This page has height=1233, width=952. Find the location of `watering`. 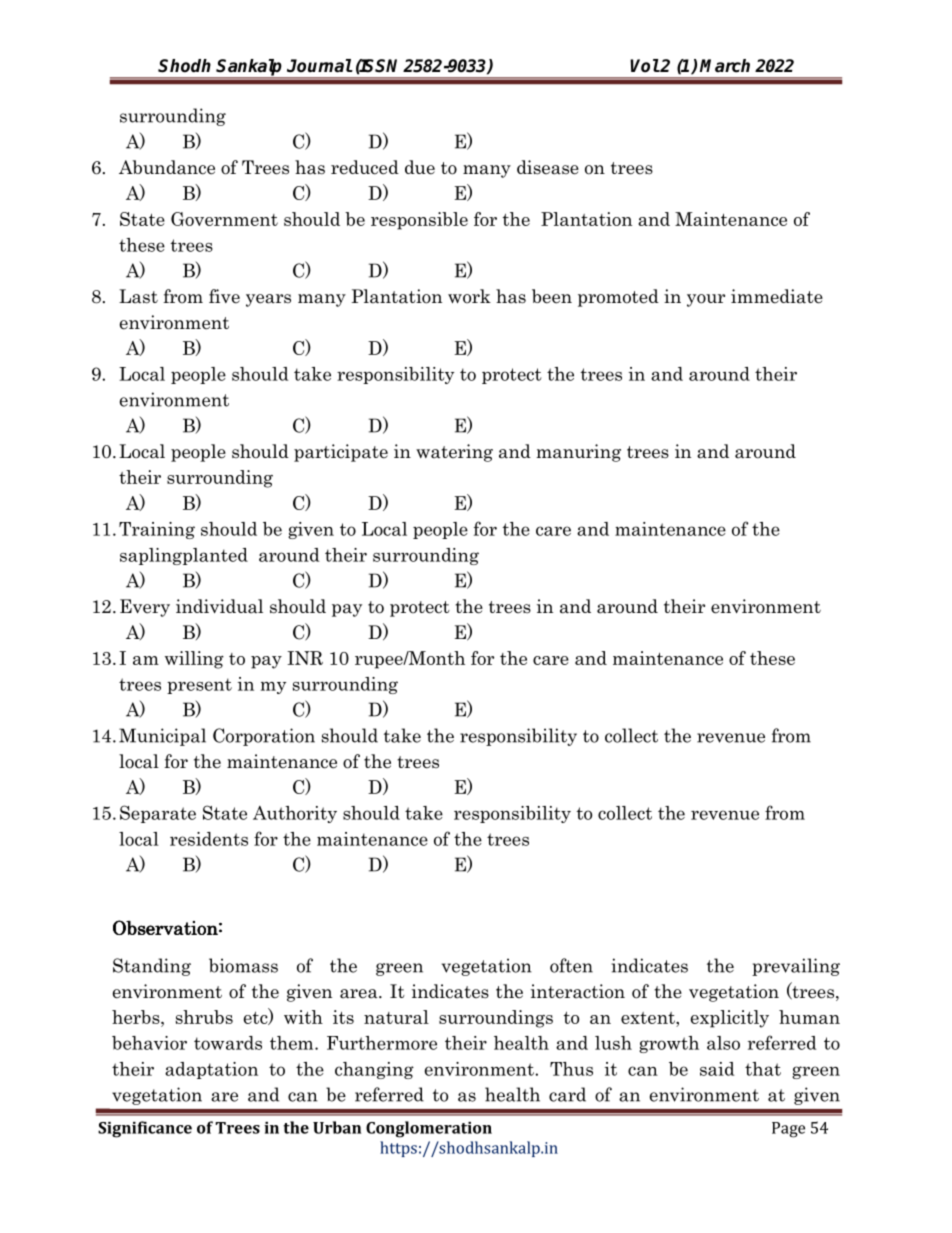

watering is located at coordinates (454, 453).
